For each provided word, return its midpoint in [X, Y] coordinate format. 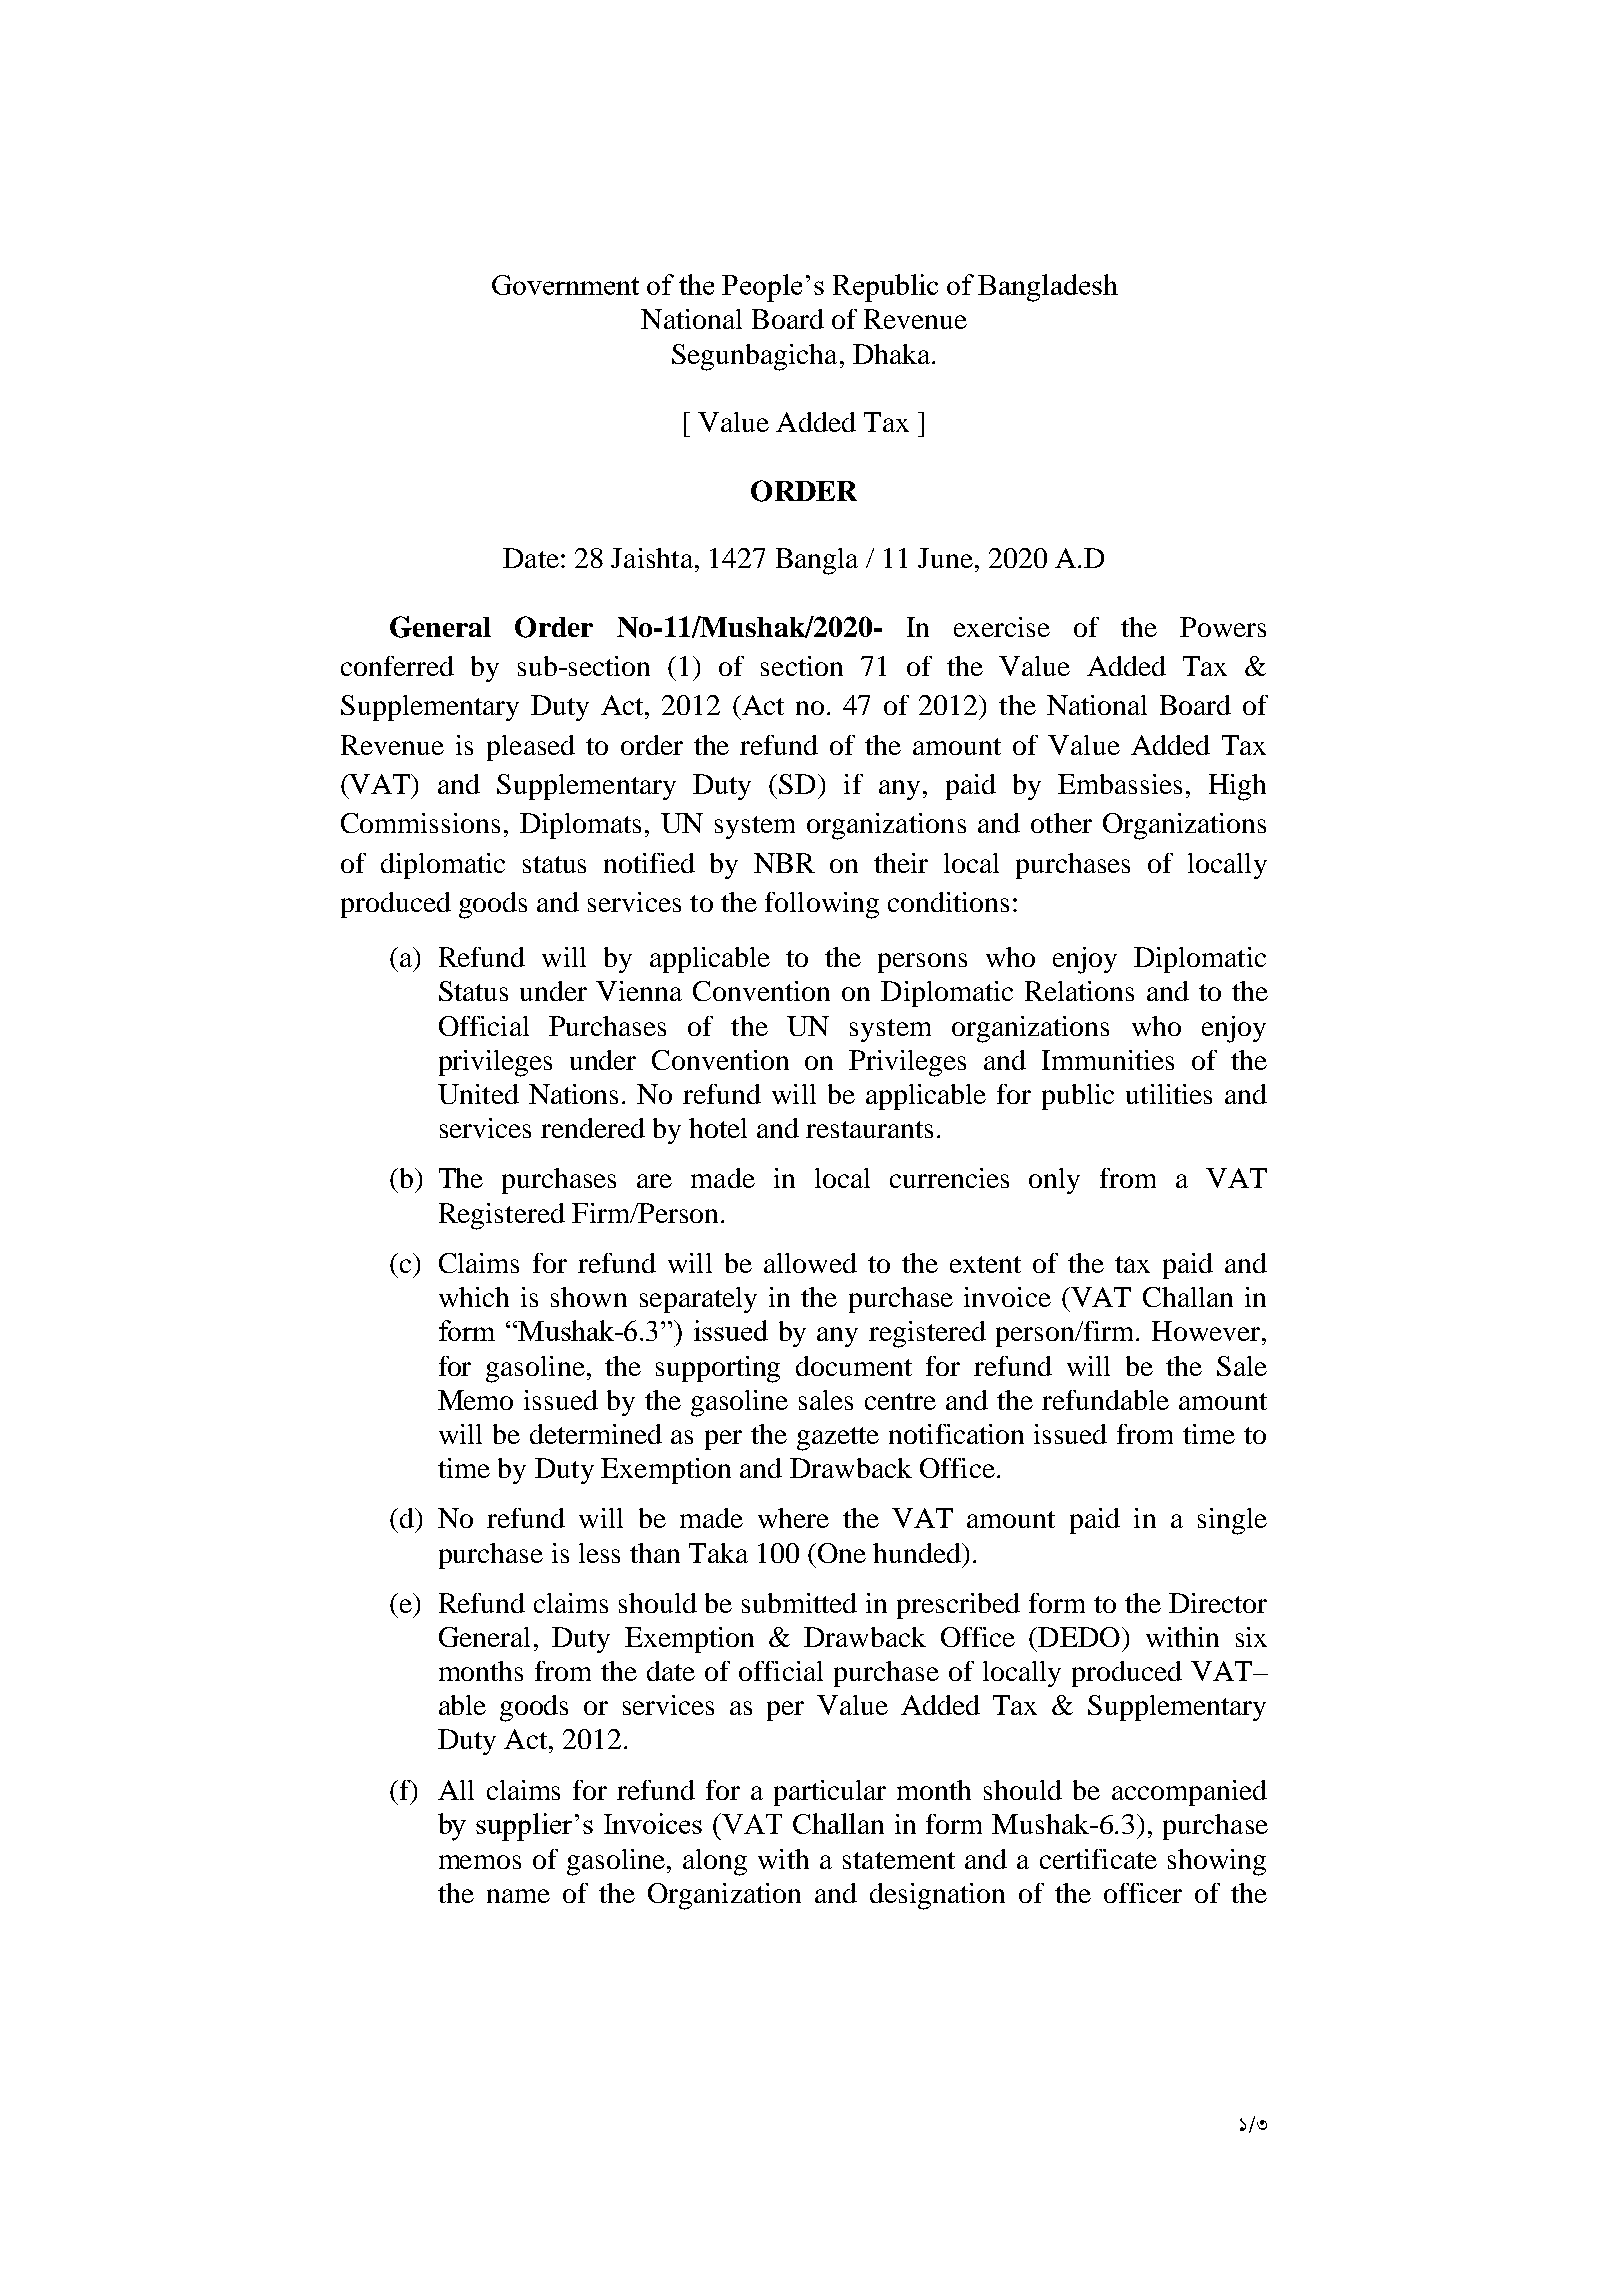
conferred [397, 666]
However [1207, 1331]
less [599, 1553]
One [842, 1553]
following [822, 905]
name [518, 1896]
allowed [810, 1263]
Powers [1223, 627]
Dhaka [891, 354]
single [1232, 1521]
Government [565, 285]
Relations [1079, 991]
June [945, 558]
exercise [1002, 627]
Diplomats [580, 826]
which [474, 1297]
